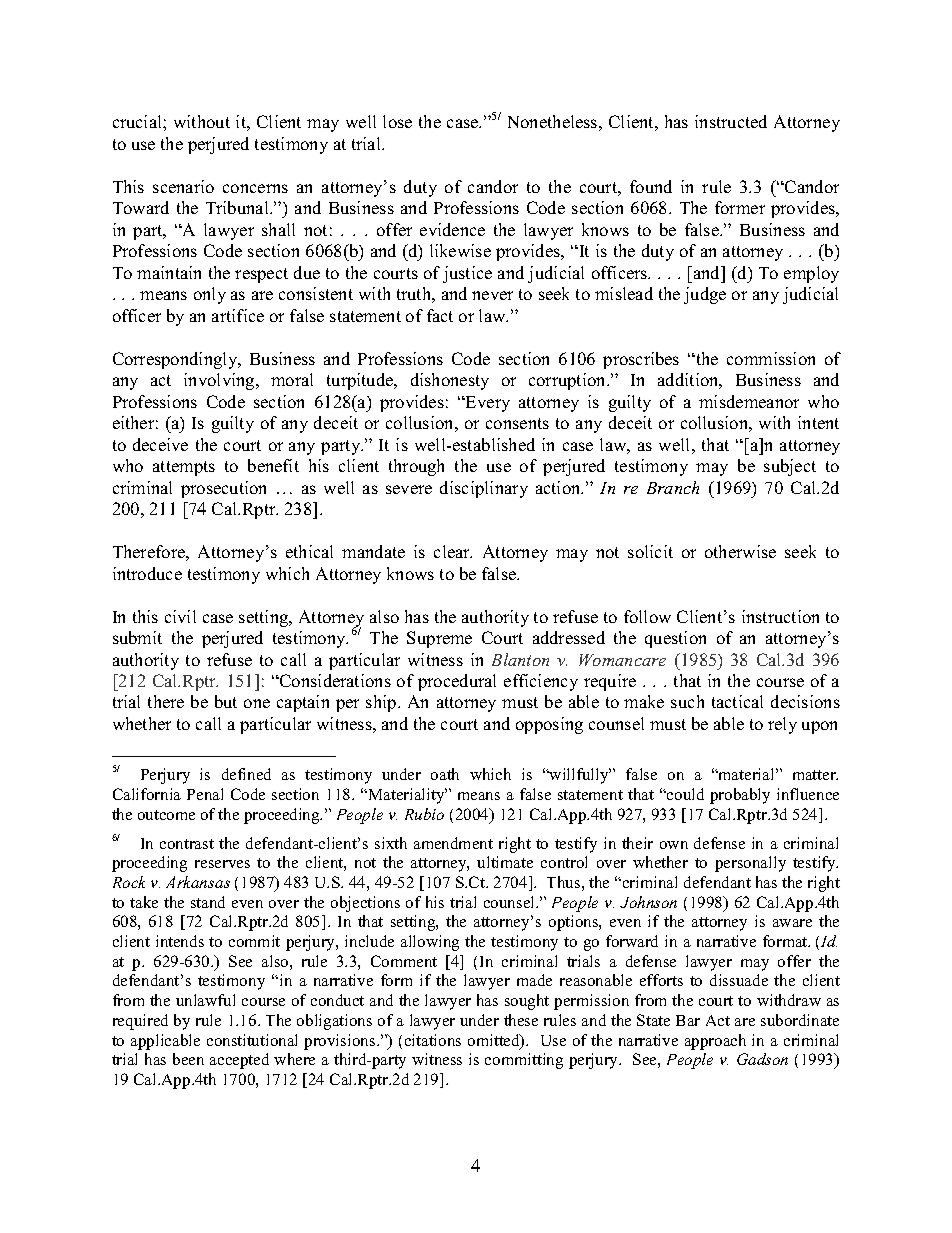 Image resolution: width=952 pixels, height=1233 pixels. Describe the element at coordinates (715, 1042) in the document. I see `approach` at that location.
